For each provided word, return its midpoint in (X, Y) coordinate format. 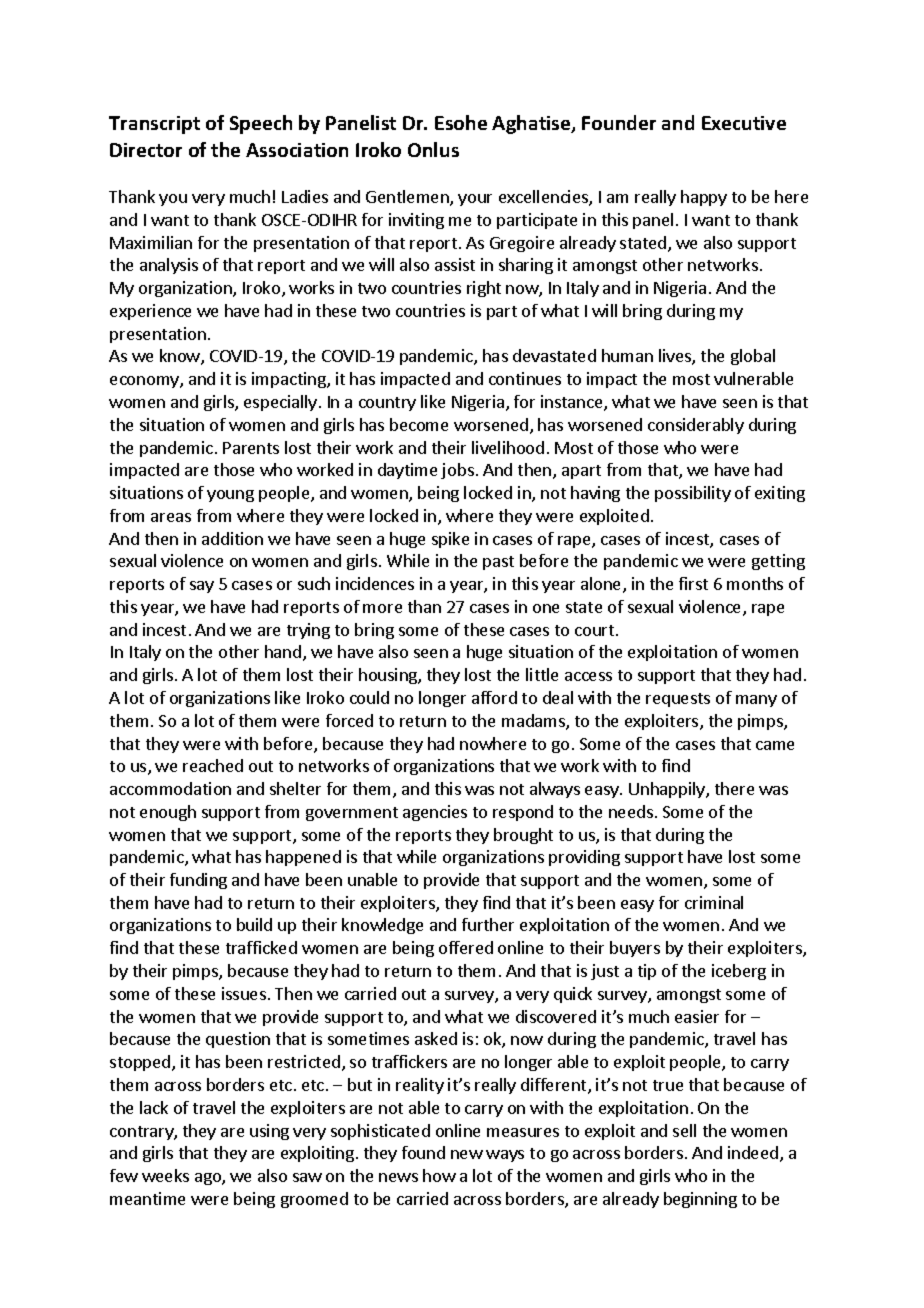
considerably (696, 426)
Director (146, 150)
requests (678, 700)
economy (145, 382)
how (439, 1175)
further (488, 924)
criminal (714, 902)
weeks (165, 1175)
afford (494, 697)
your (475, 200)
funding (198, 881)
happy (704, 198)
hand (283, 651)
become (419, 424)
